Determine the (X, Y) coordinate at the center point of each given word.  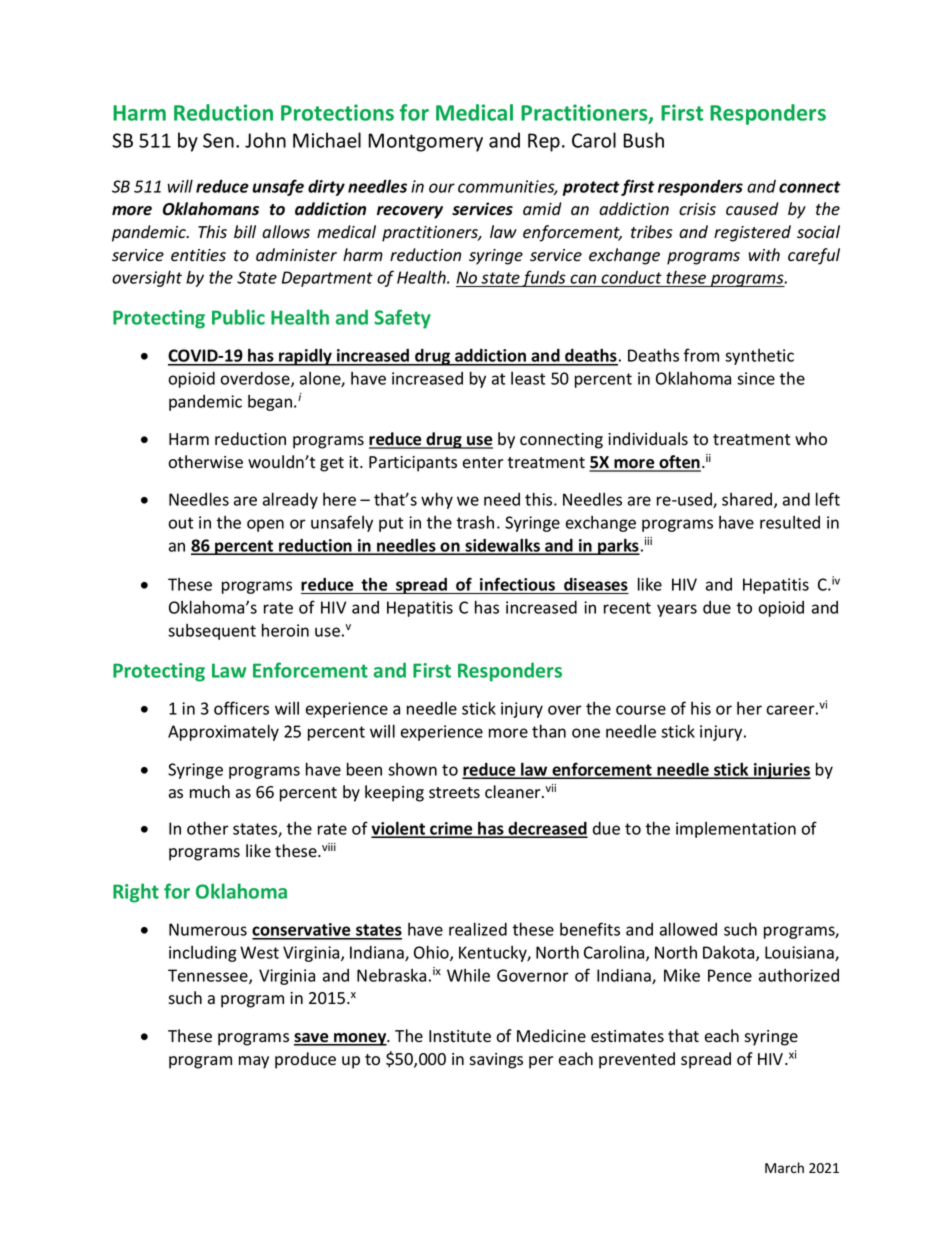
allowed (688, 929)
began (271, 403)
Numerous (208, 929)
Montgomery (425, 142)
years (677, 610)
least (528, 378)
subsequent (212, 632)
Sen (218, 140)
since (756, 378)
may (254, 1062)
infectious (517, 584)
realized (478, 929)
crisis (697, 209)
